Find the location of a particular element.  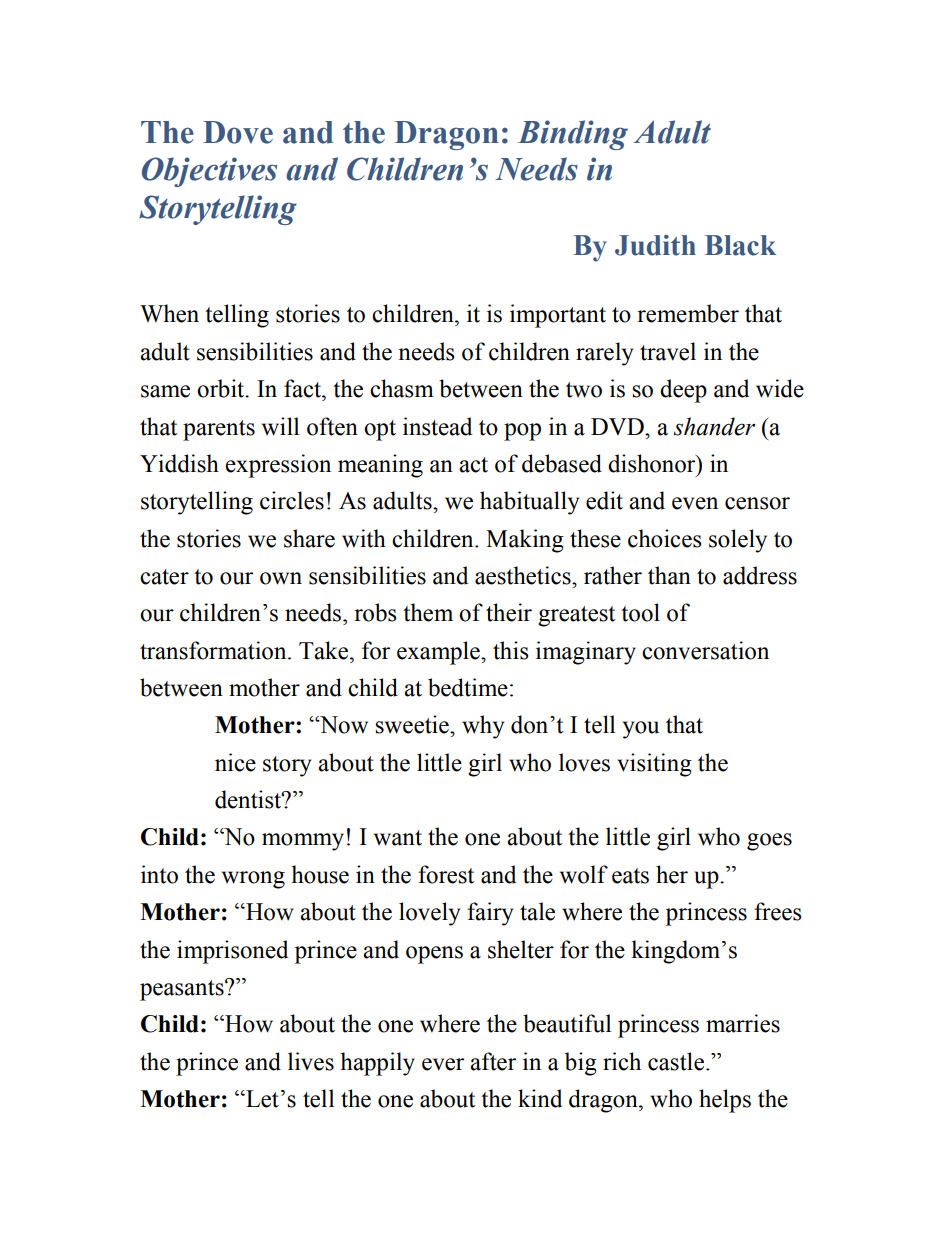

why is located at coordinates (483, 727).
